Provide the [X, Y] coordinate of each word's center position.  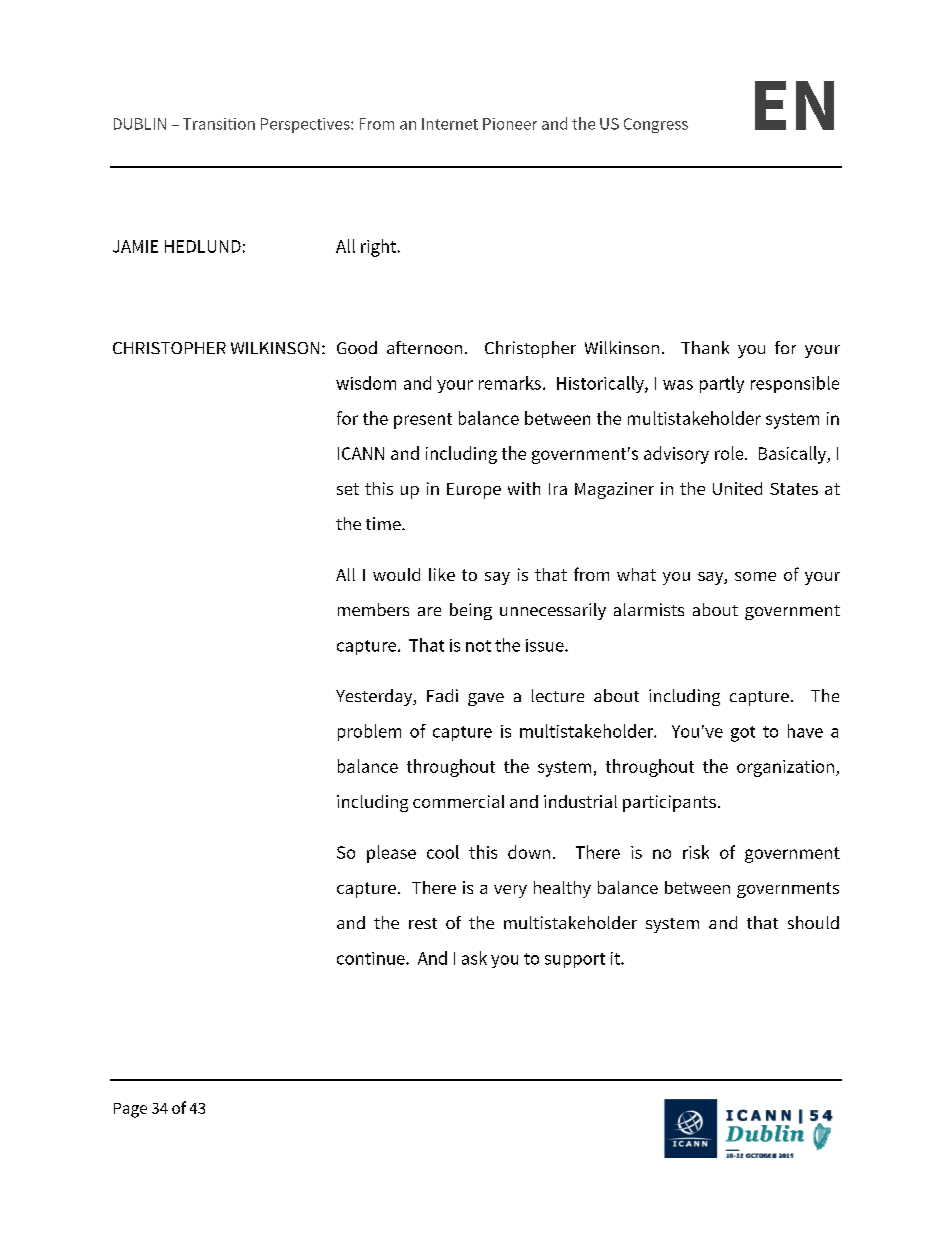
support [575, 960]
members [373, 609]
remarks [511, 383]
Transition [219, 124]
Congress [656, 125]
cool [443, 852]
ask [474, 958]
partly [722, 384]
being [471, 611]
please [391, 854]
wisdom [366, 383]
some [755, 576]
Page [130, 1110]
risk [696, 852]
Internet [450, 124]
